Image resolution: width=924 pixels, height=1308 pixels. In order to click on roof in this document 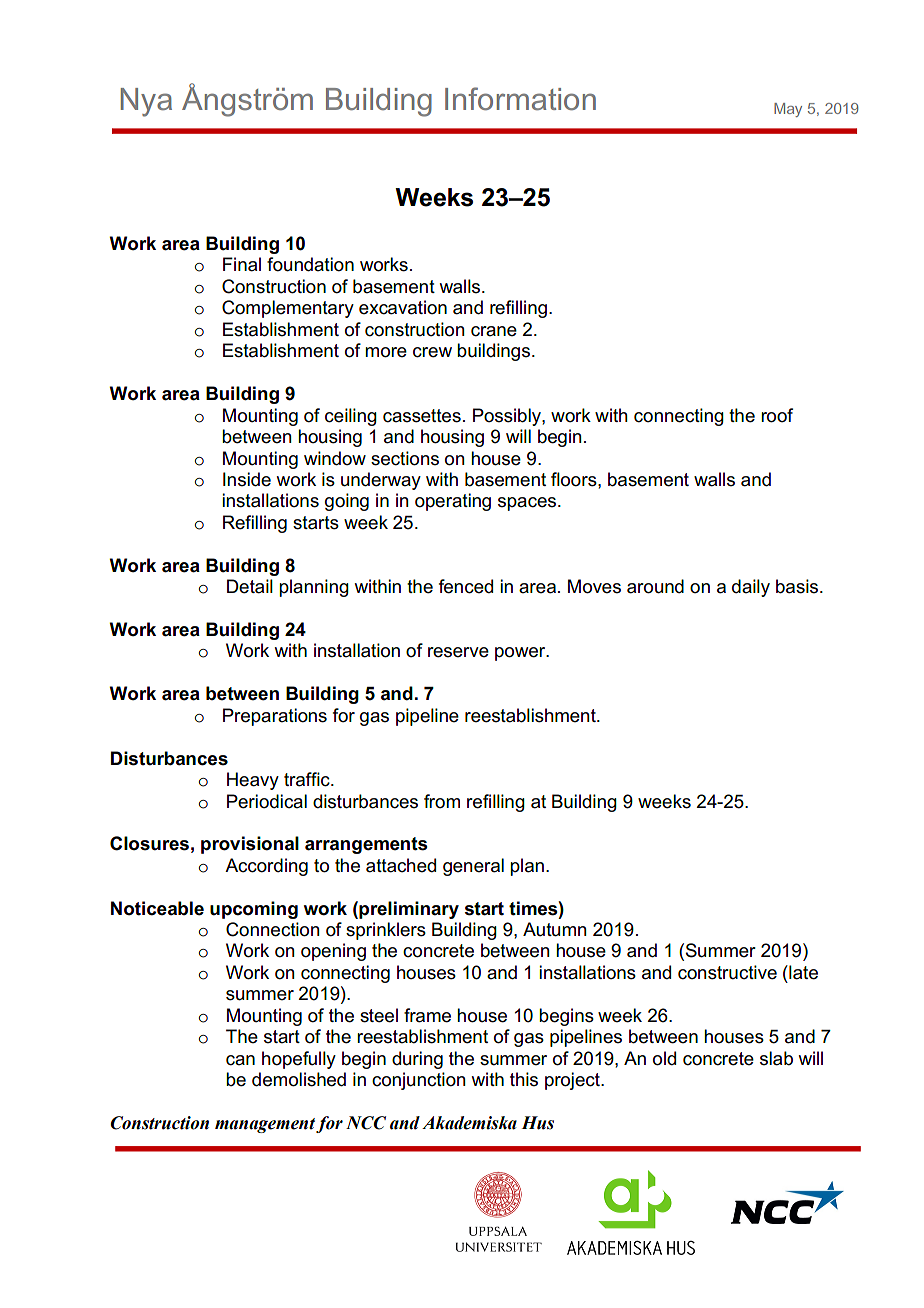, I will do `click(777, 415)`.
